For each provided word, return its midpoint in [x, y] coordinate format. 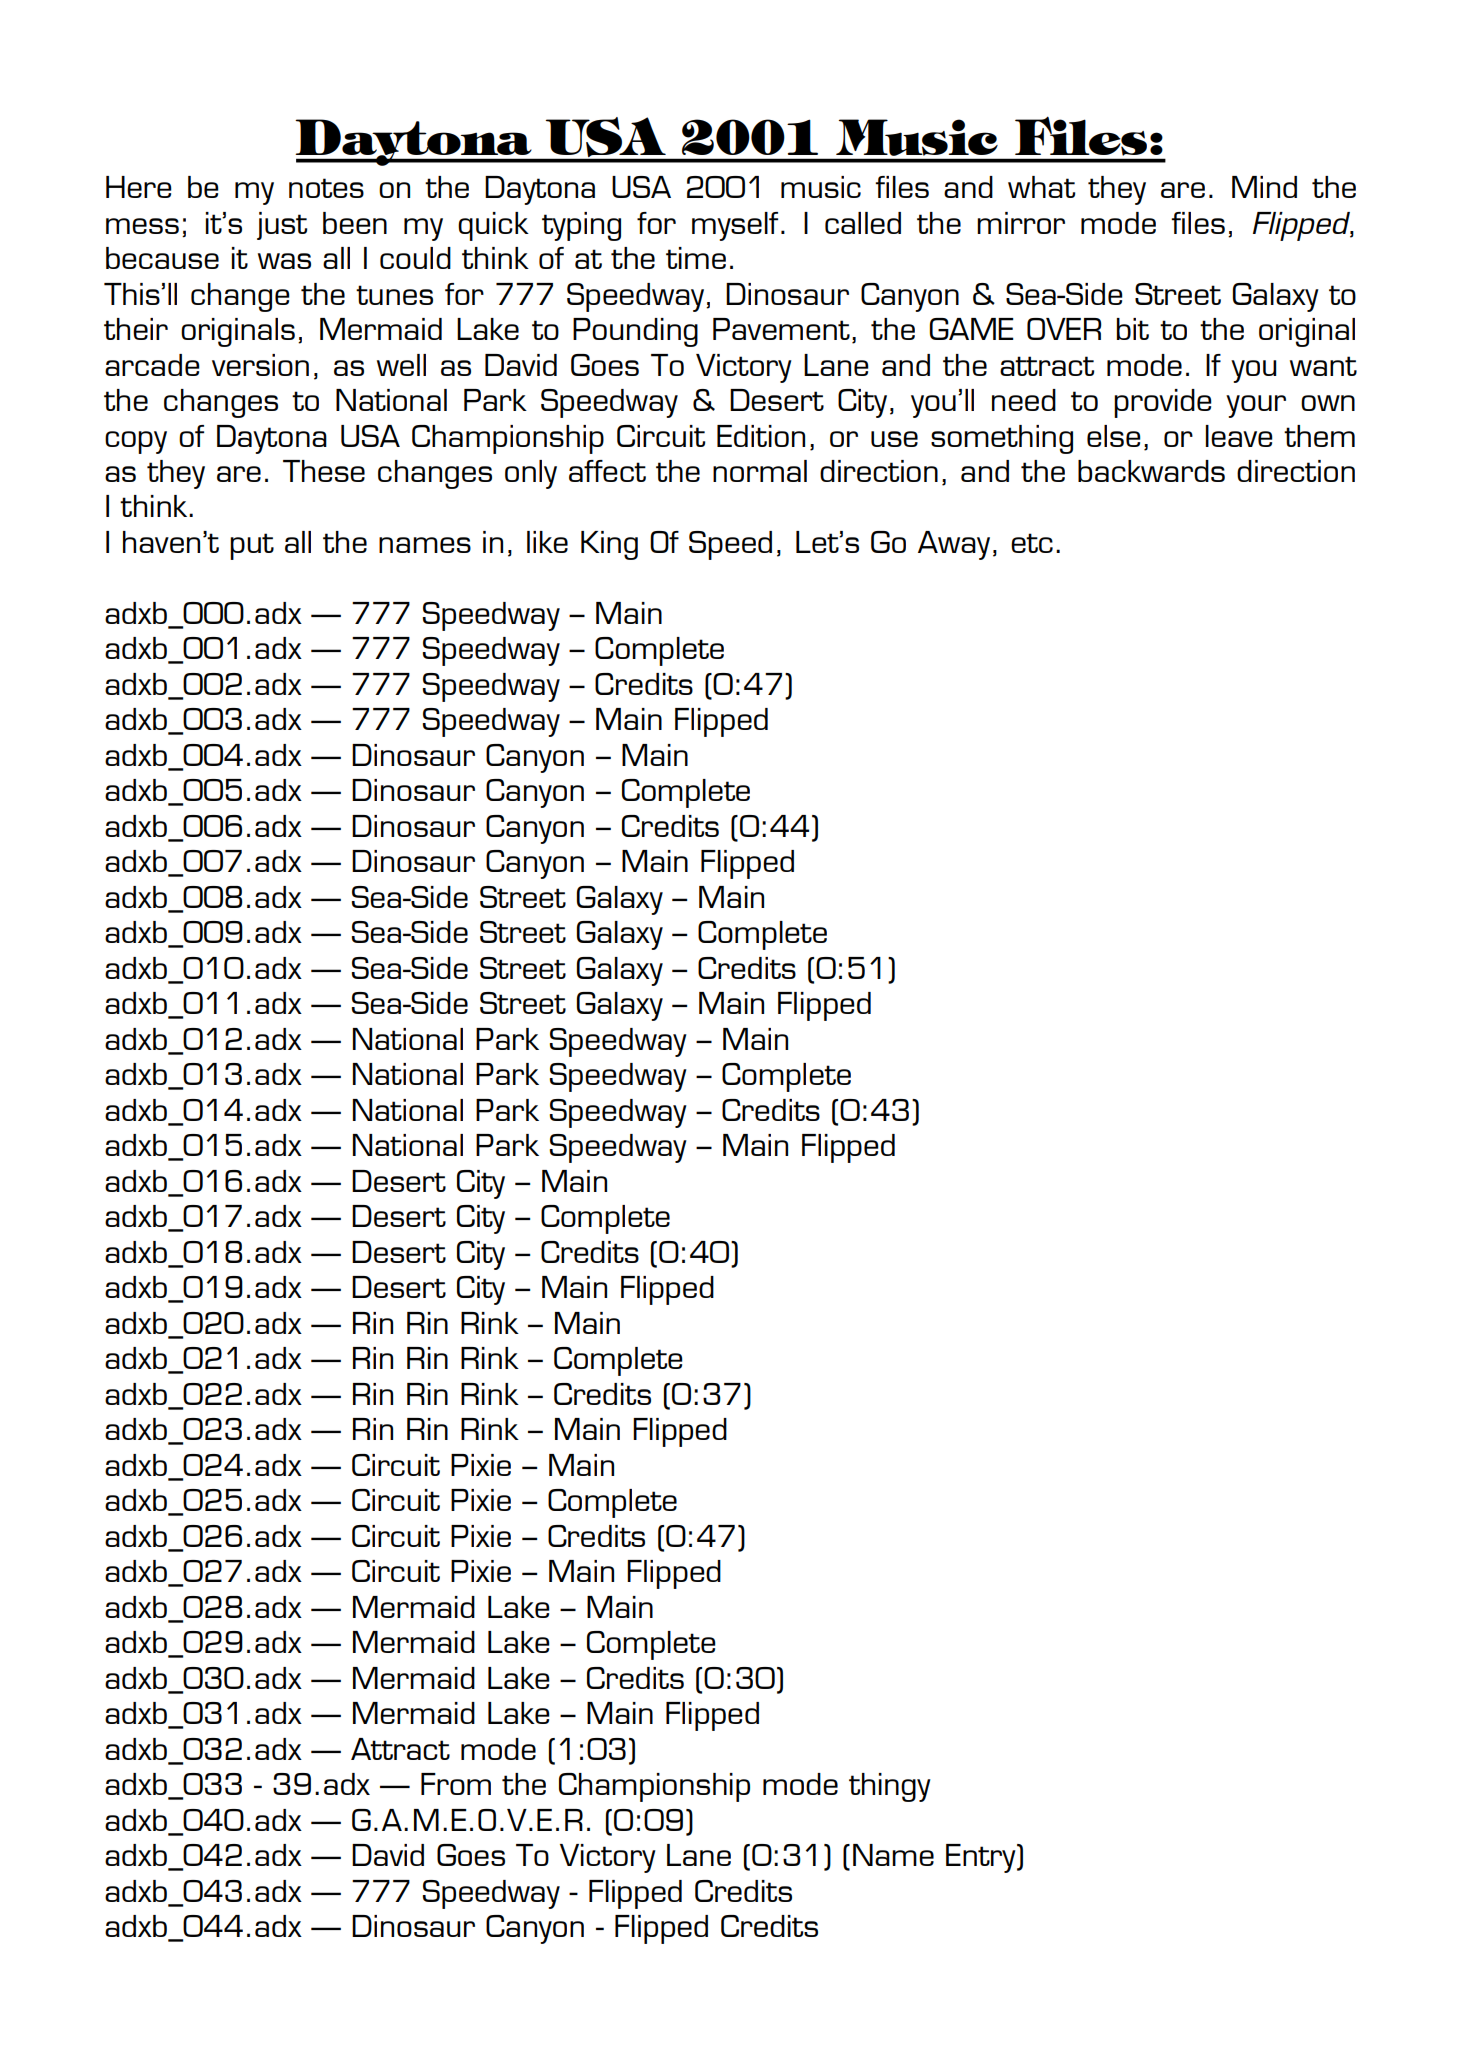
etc [1032, 543]
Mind [1264, 187]
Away [954, 545]
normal [760, 471]
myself [735, 226]
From [456, 1784]
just [282, 226]
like [547, 542]
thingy [890, 1787]
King [609, 545]
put [252, 546]
